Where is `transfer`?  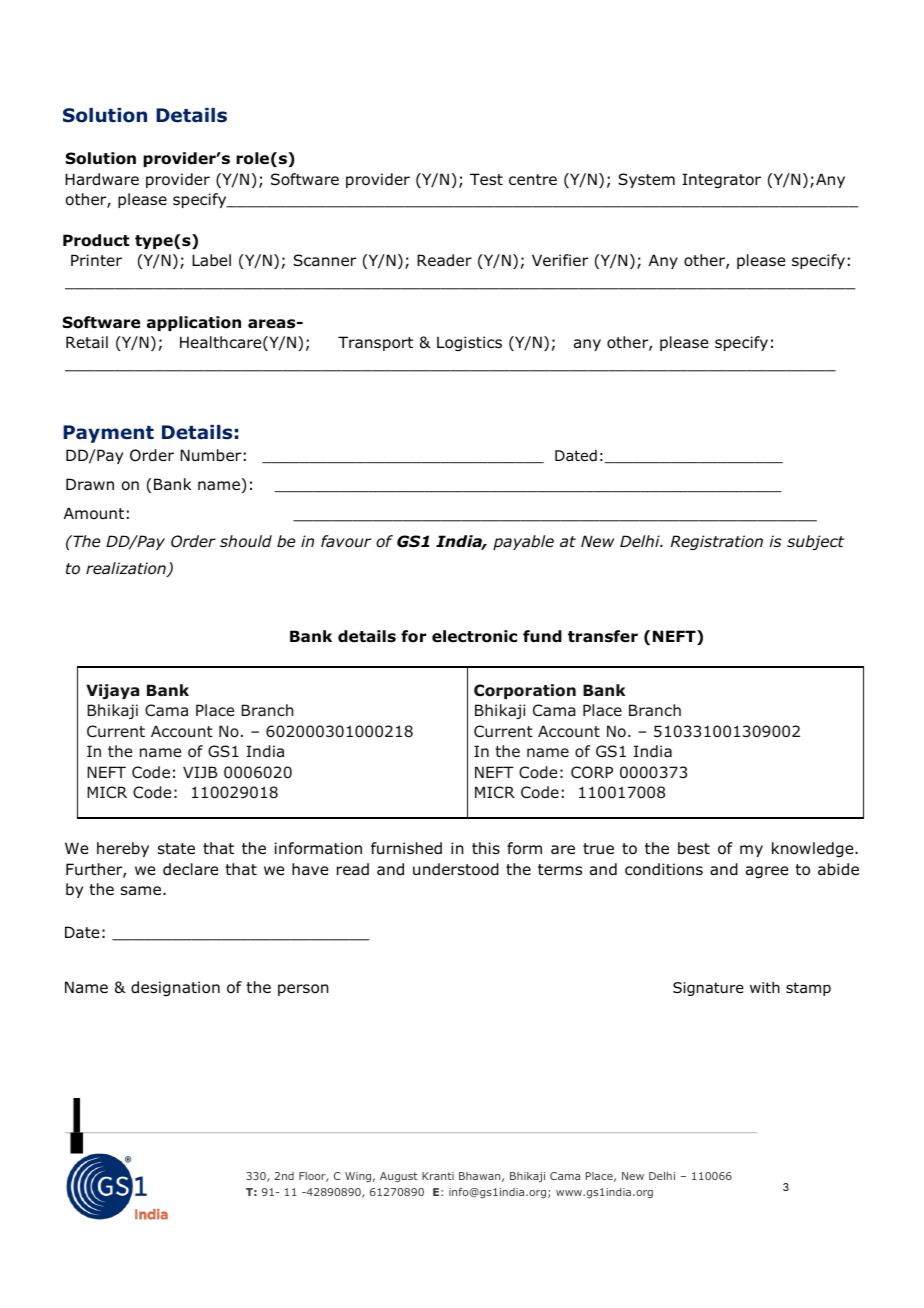 transfer is located at coordinates (603, 636).
